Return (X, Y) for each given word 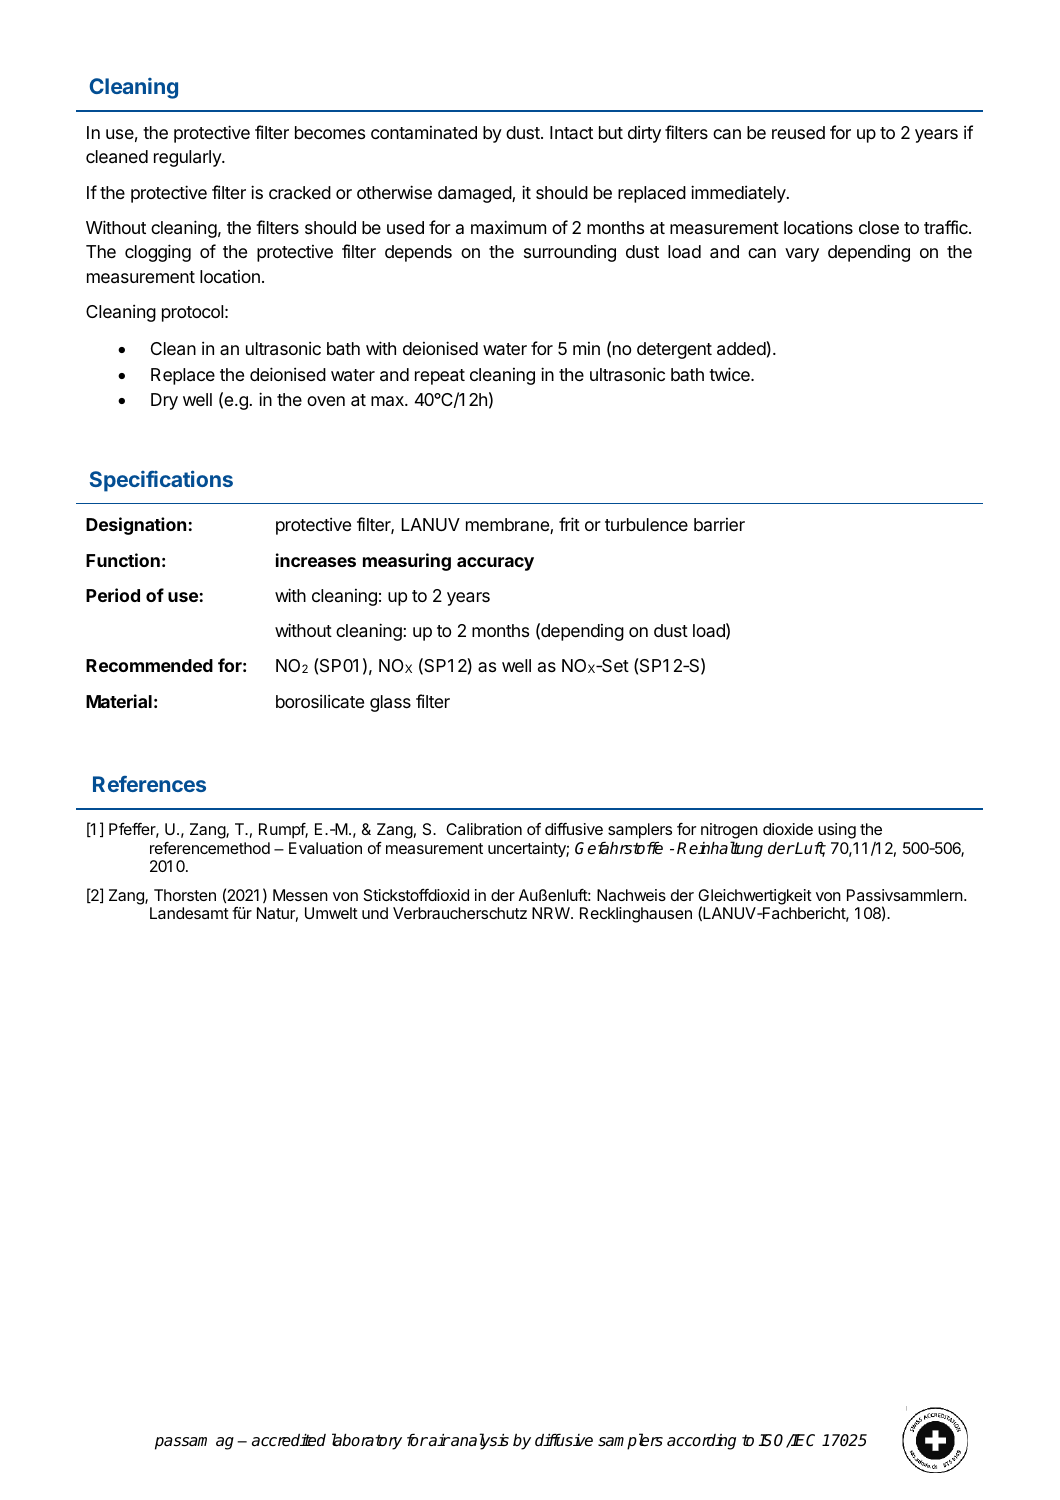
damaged (475, 194)
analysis (479, 1441)
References (149, 784)
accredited (289, 1440)
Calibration (484, 829)
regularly (188, 158)
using (837, 831)
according (701, 1442)
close (879, 227)
